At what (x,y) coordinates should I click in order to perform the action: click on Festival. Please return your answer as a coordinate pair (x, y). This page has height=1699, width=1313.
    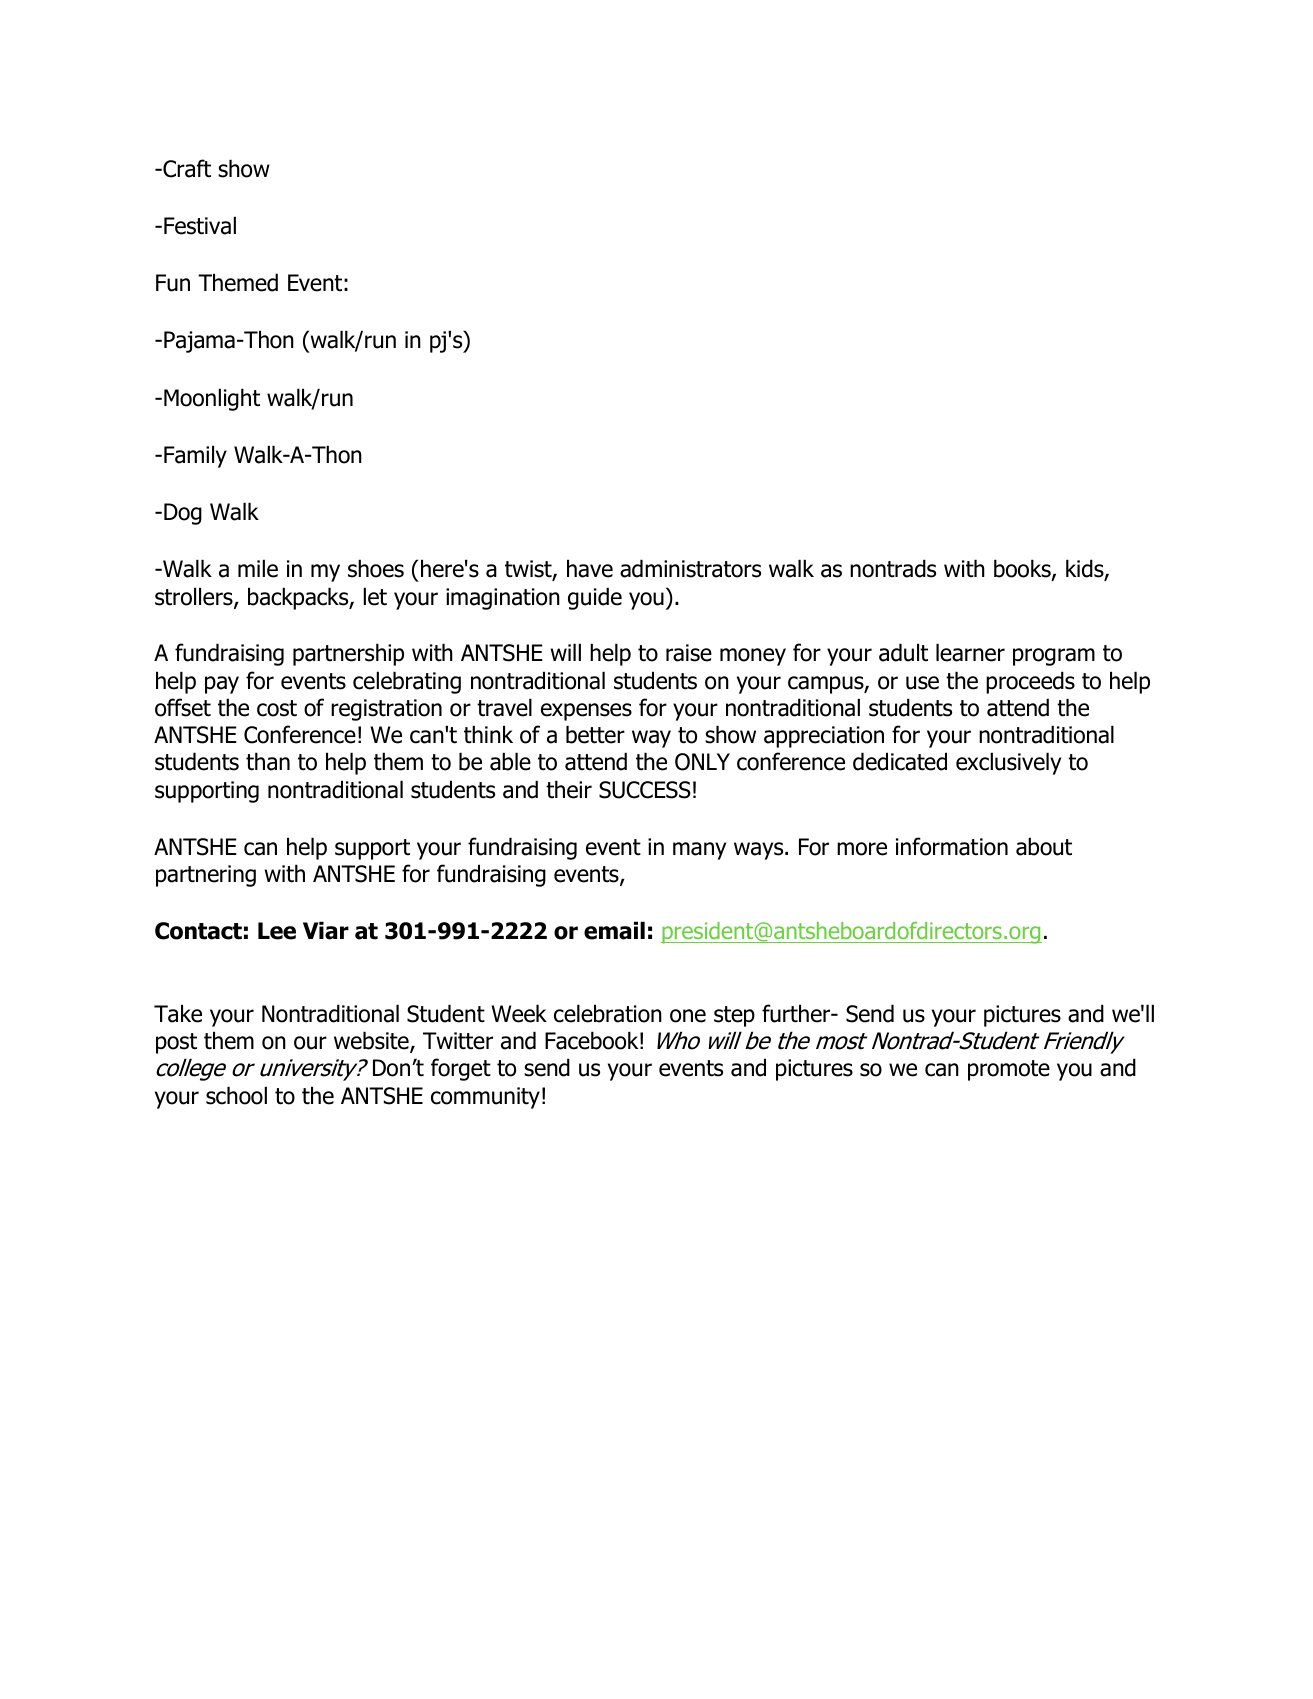
    Looking at the image, I should click on (200, 225).
